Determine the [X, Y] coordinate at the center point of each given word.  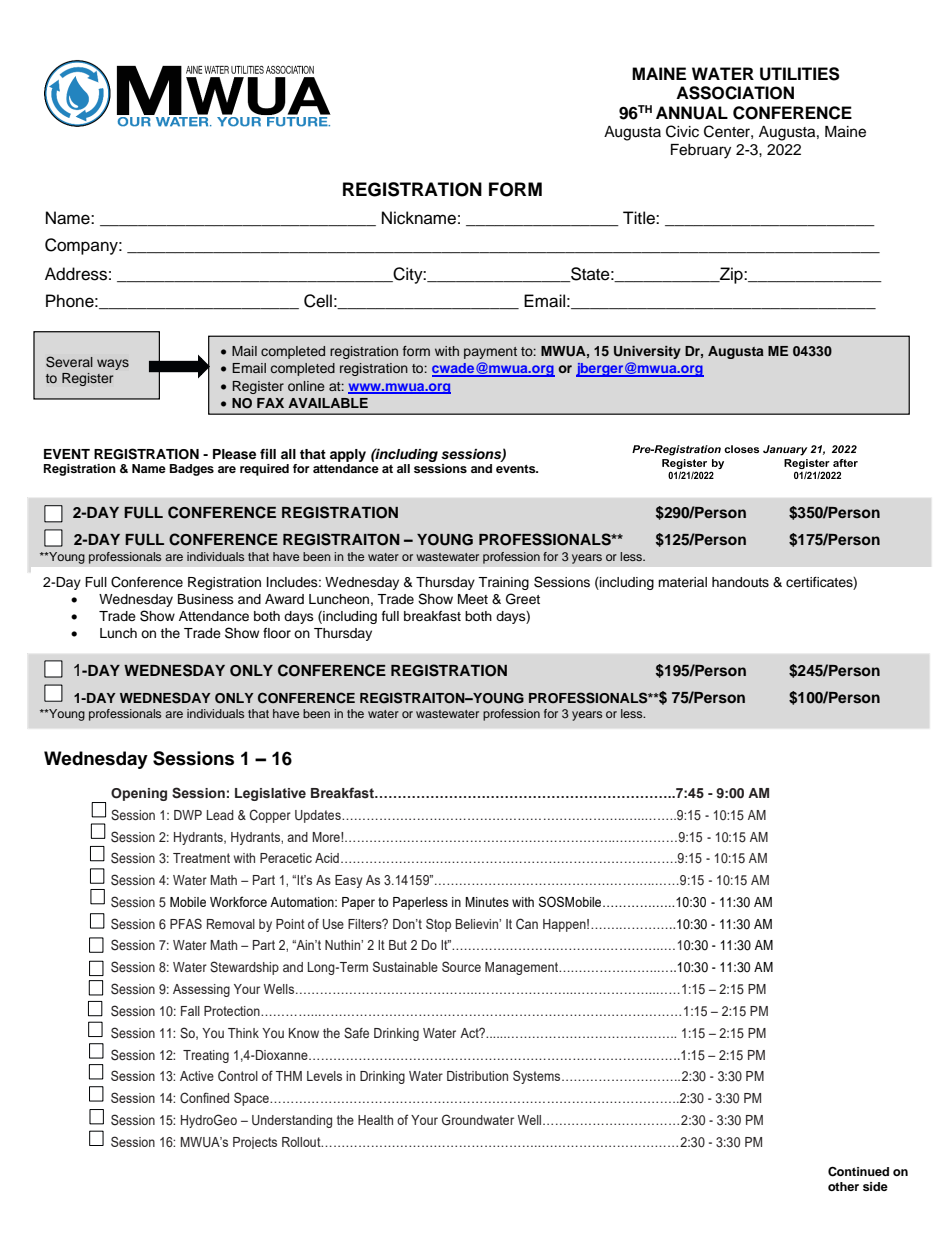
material [682, 582]
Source [461, 966]
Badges [192, 470]
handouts [740, 582]
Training [503, 583]
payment [490, 353]
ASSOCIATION [735, 93]
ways [113, 364]
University [647, 352]
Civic [682, 131]
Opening [139, 794]
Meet [473, 599]
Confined [204, 1098]
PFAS [186, 923]
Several [69, 362]
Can [527, 924]
